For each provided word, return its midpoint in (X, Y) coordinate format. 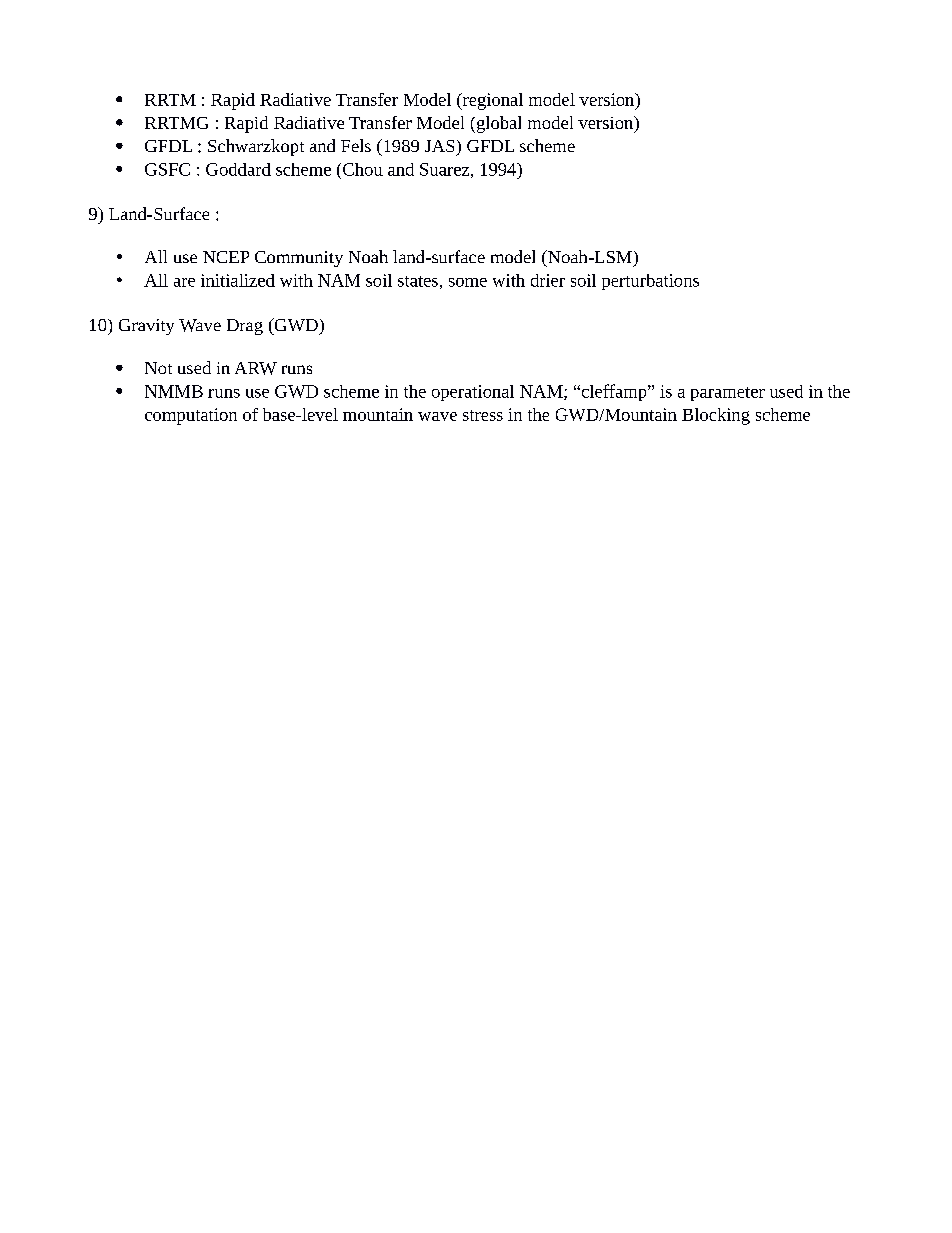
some (468, 282)
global (497, 124)
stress (483, 415)
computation (191, 416)
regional (491, 101)
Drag (245, 327)
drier (548, 280)
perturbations (650, 282)
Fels (356, 145)
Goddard (238, 169)
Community (299, 259)
